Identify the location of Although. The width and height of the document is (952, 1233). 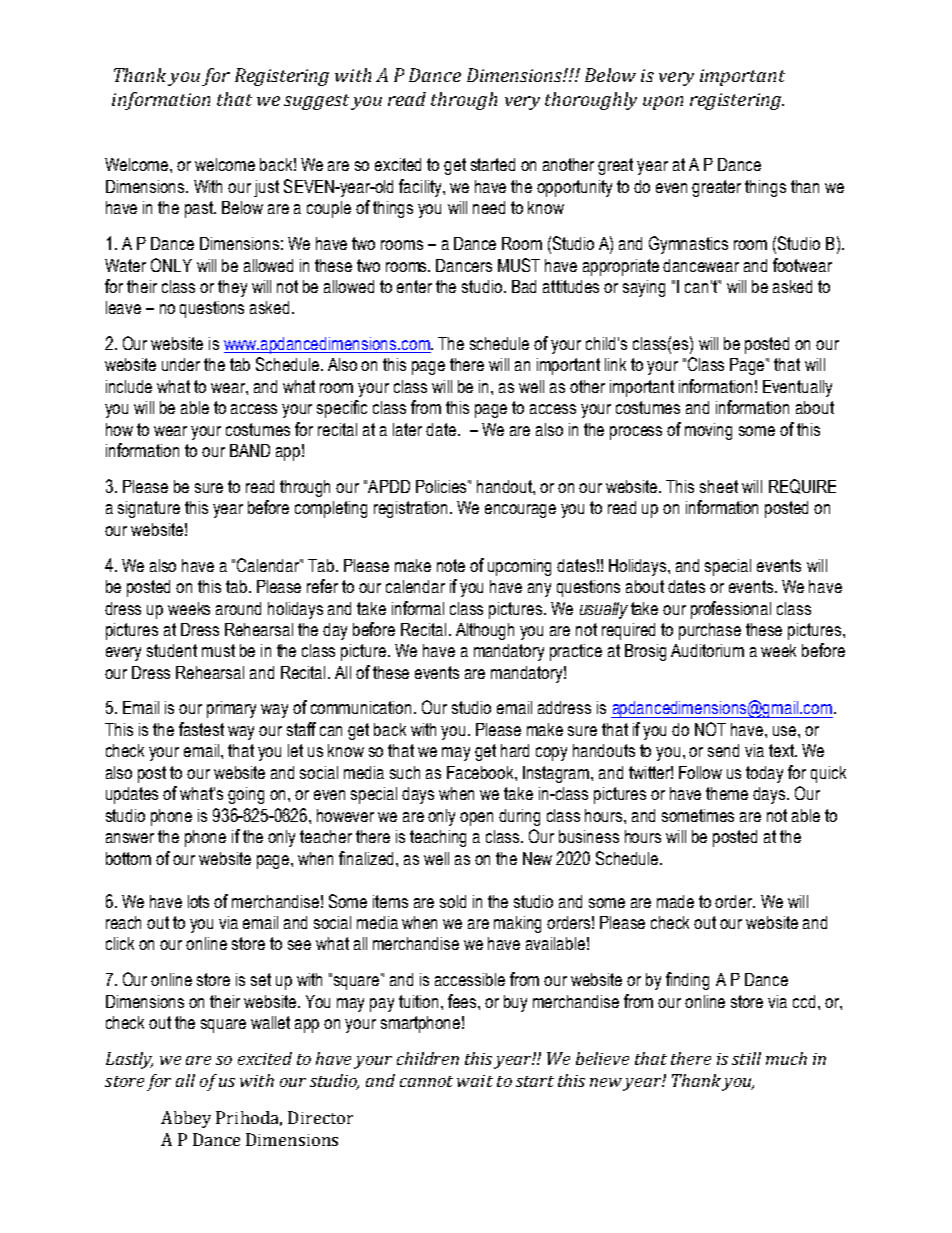
(485, 631).
